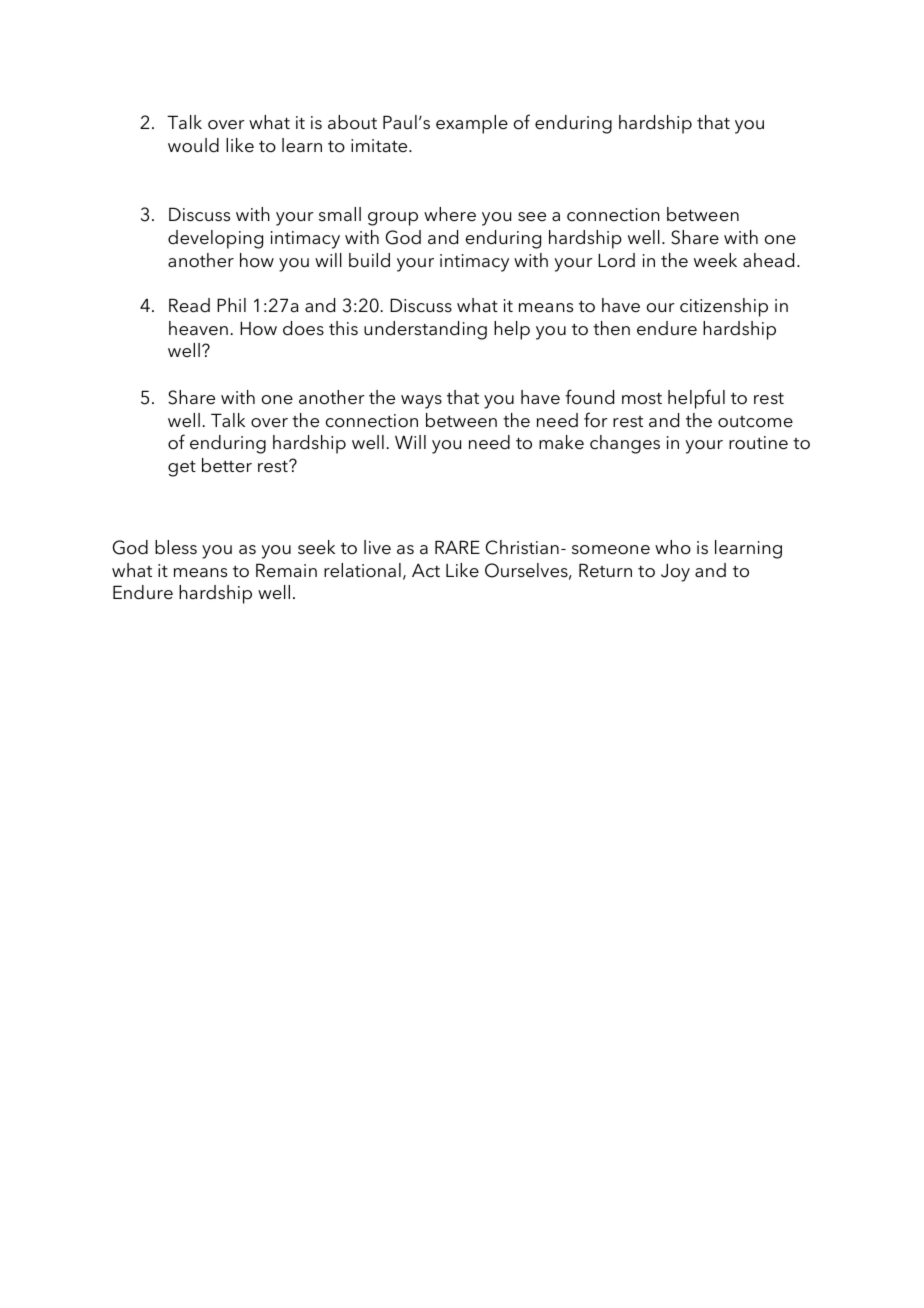 The height and width of the page is (1308, 924). Describe the element at coordinates (421, 402) in the page. I see `ways` at that location.
